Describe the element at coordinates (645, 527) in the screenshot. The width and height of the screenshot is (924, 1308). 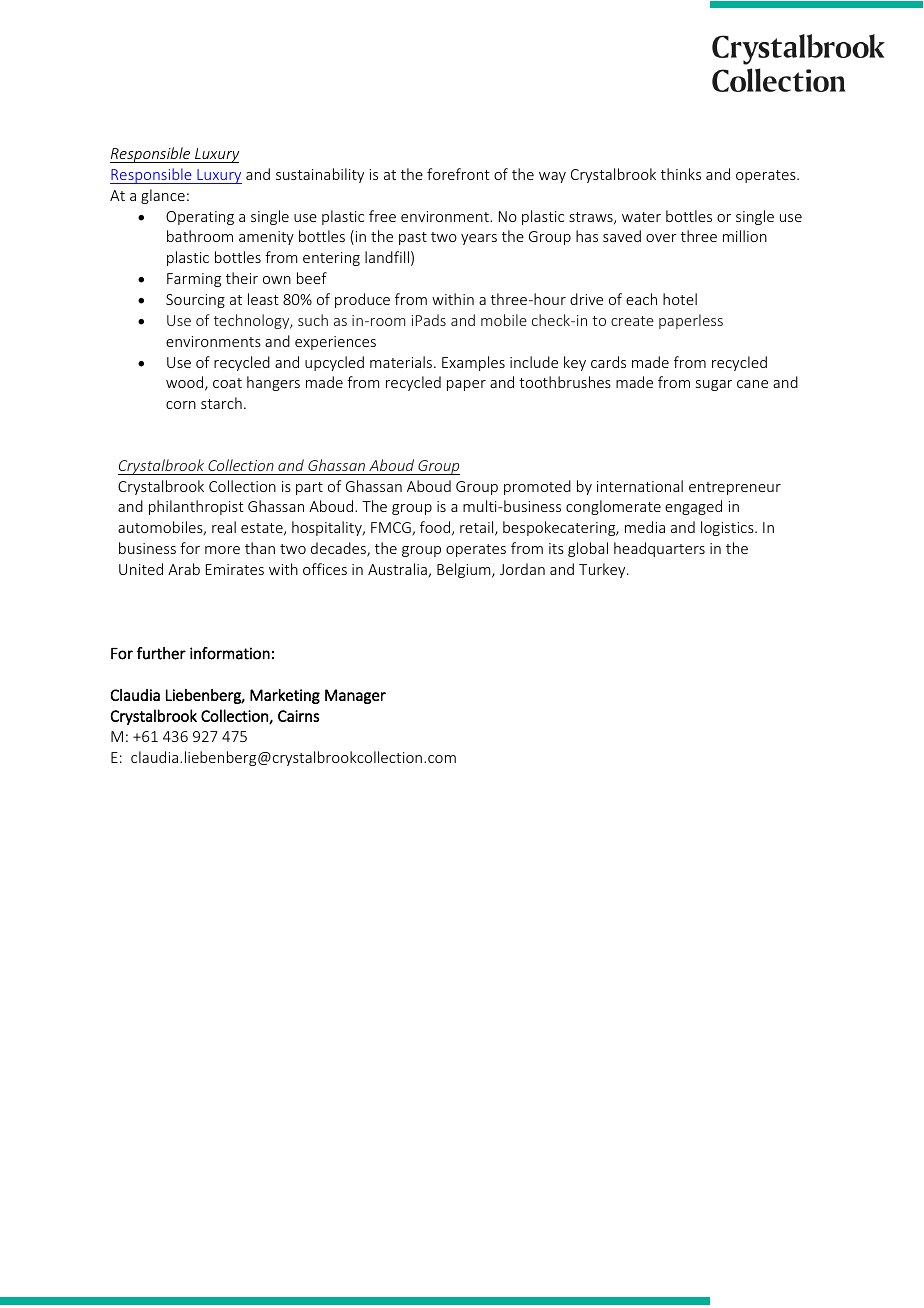
I see `media` at that location.
